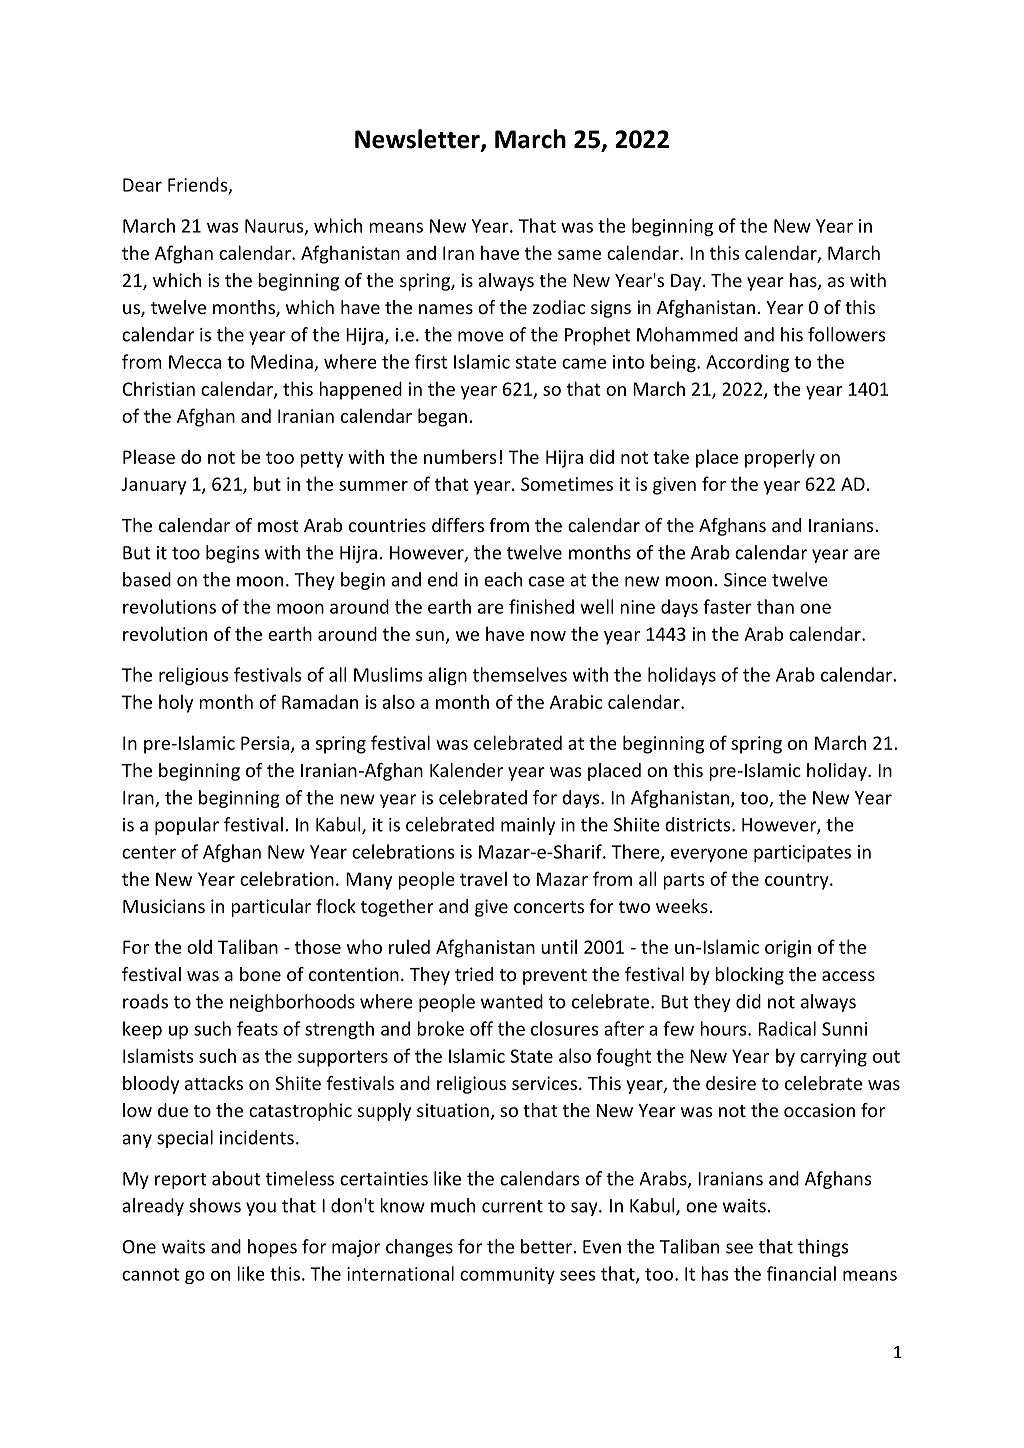 This screenshot has height=1448, width=1024. What do you see at coordinates (272, 1248) in the screenshot?
I see `hopes` at bounding box center [272, 1248].
